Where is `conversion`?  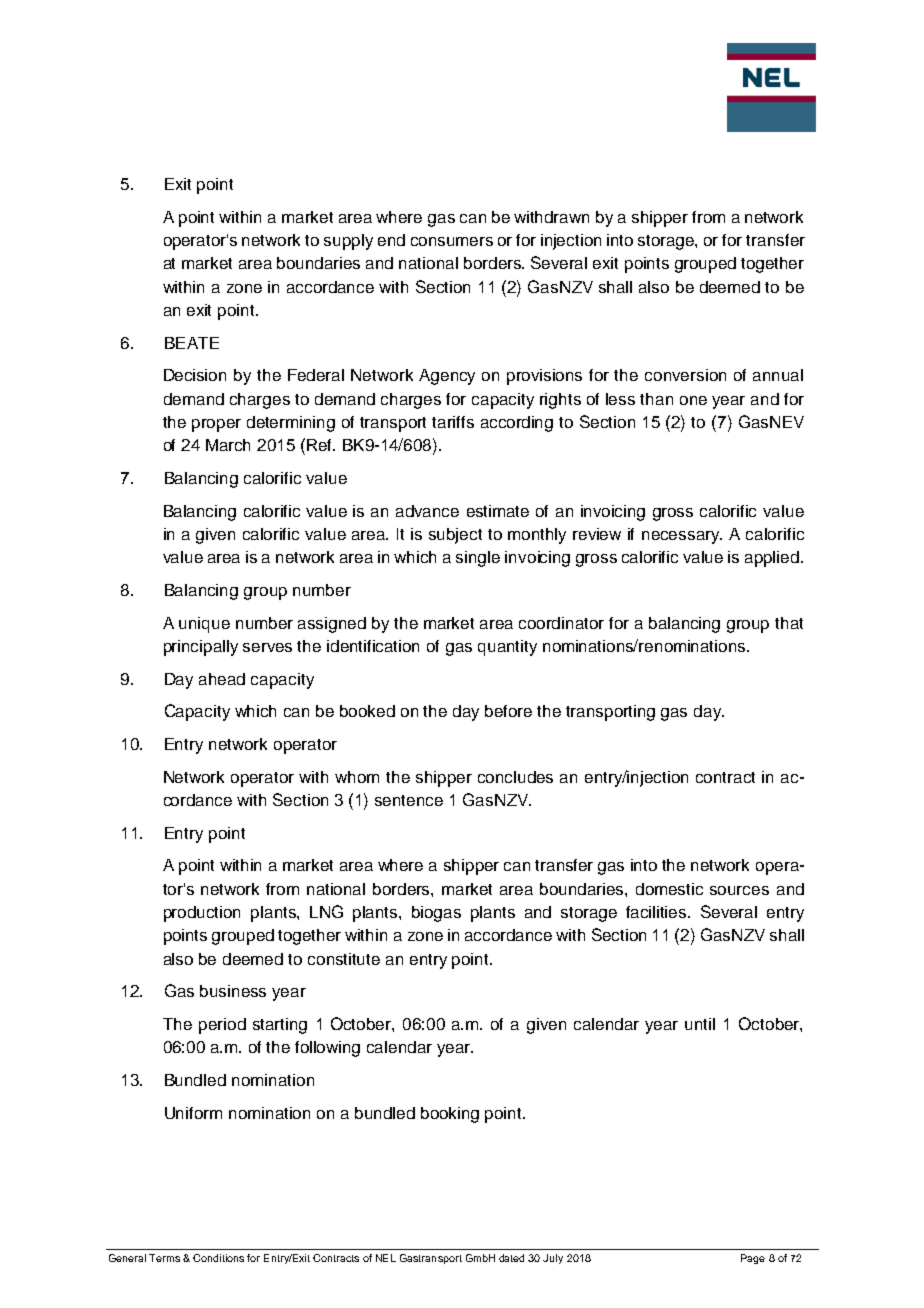
conversion is located at coordinates (685, 375).
